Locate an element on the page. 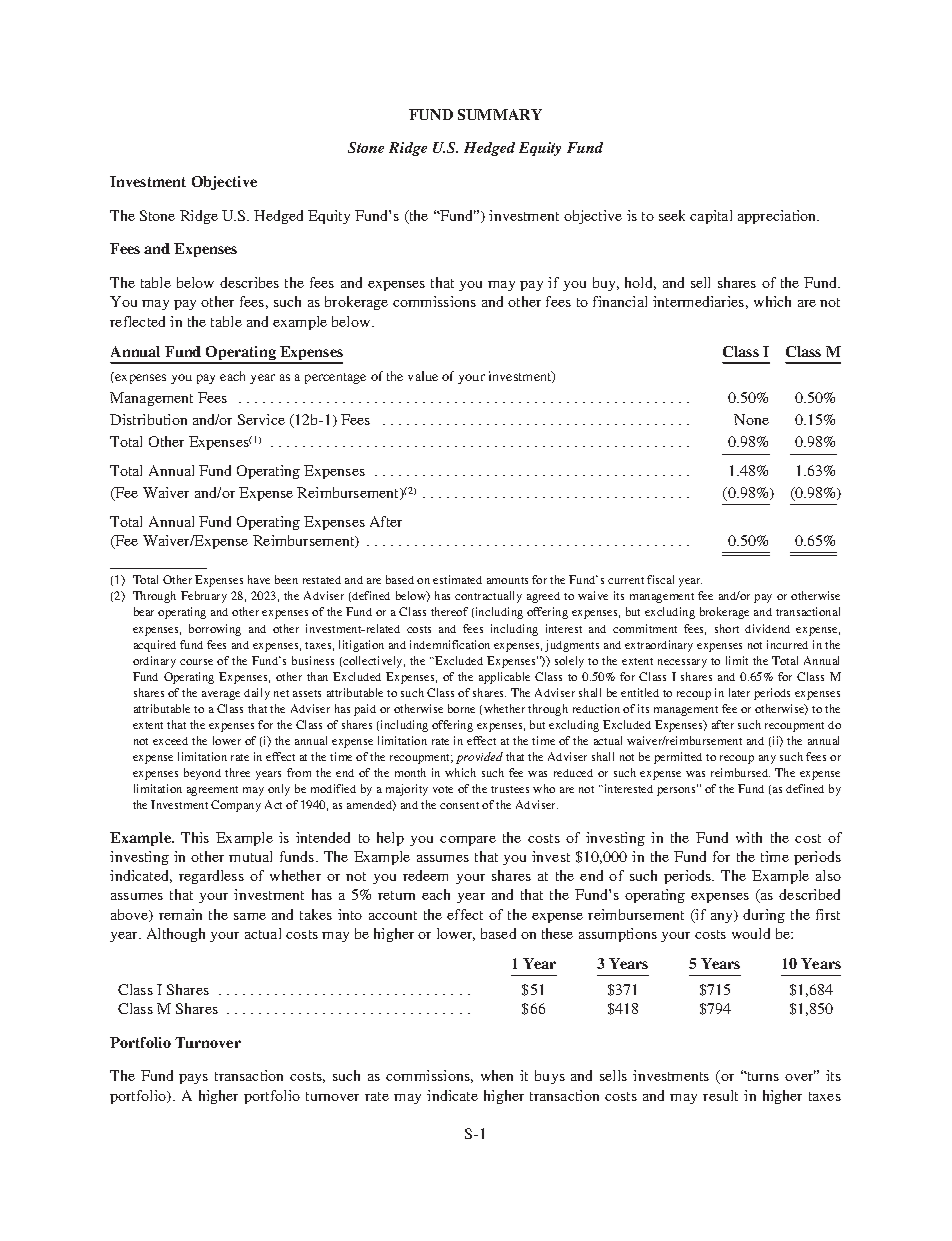 The image size is (952, 1241). value is located at coordinates (423, 376).
